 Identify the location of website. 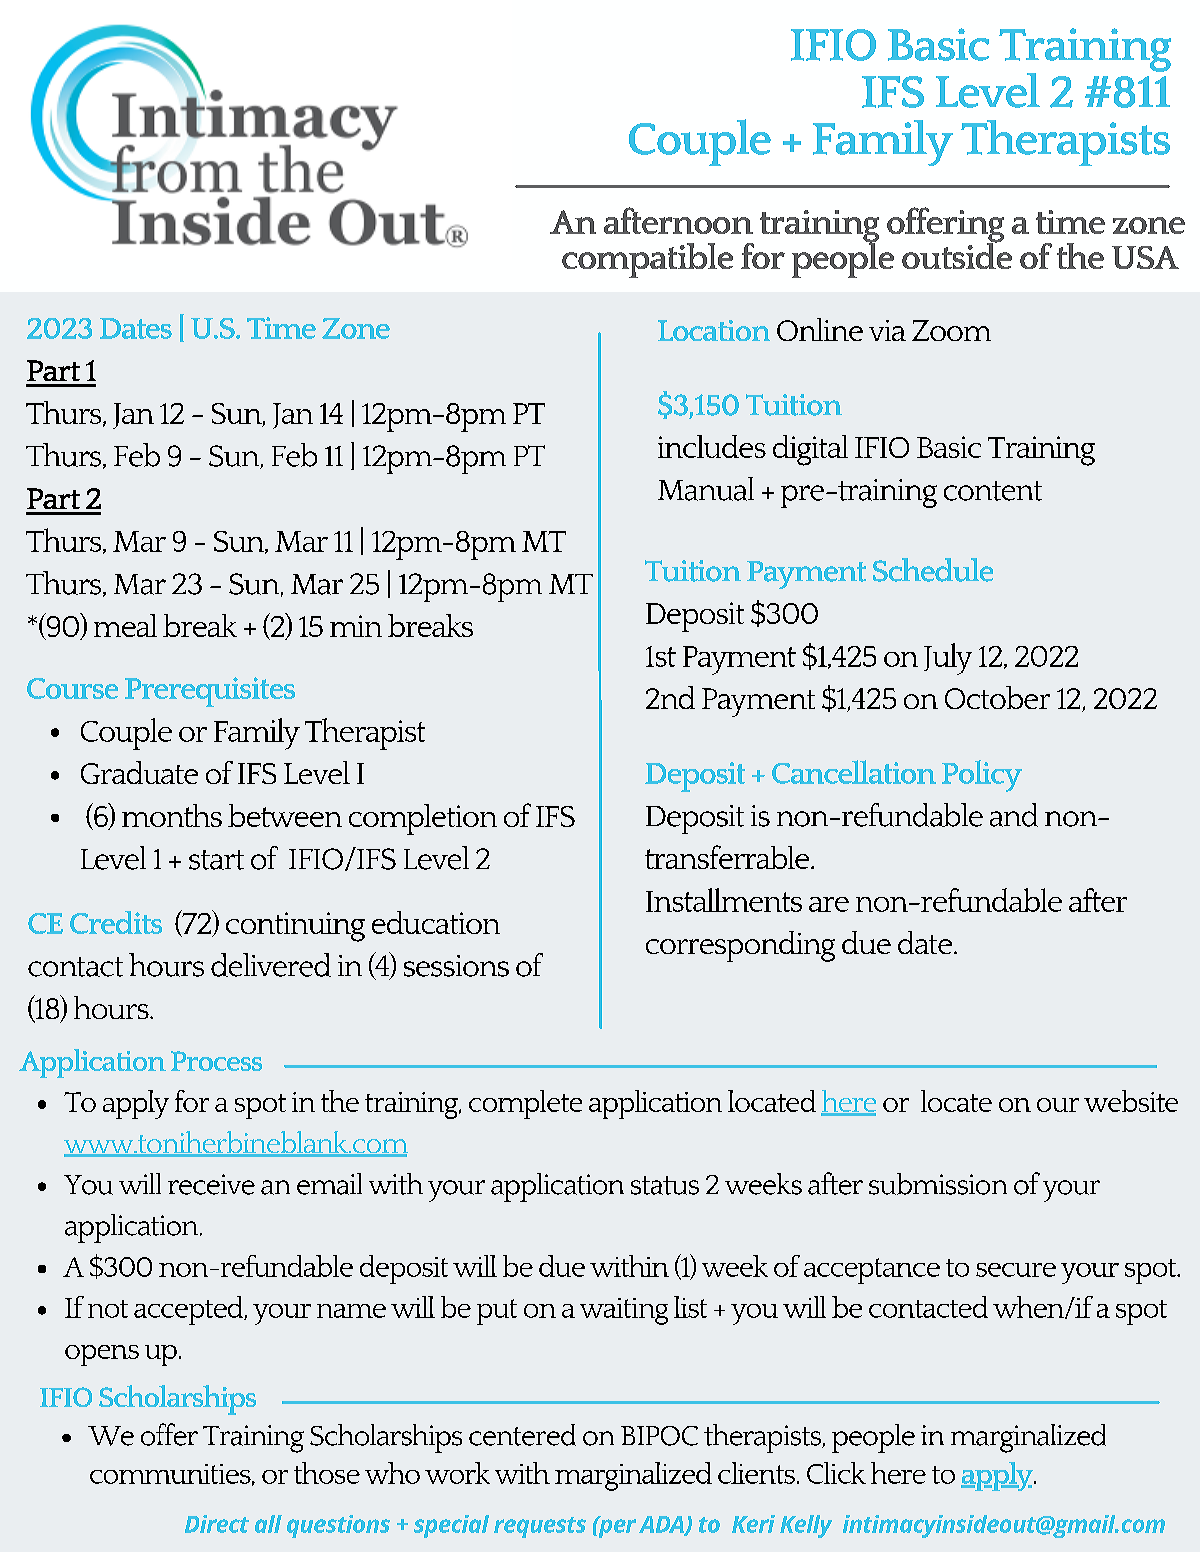
(1131, 1101).
